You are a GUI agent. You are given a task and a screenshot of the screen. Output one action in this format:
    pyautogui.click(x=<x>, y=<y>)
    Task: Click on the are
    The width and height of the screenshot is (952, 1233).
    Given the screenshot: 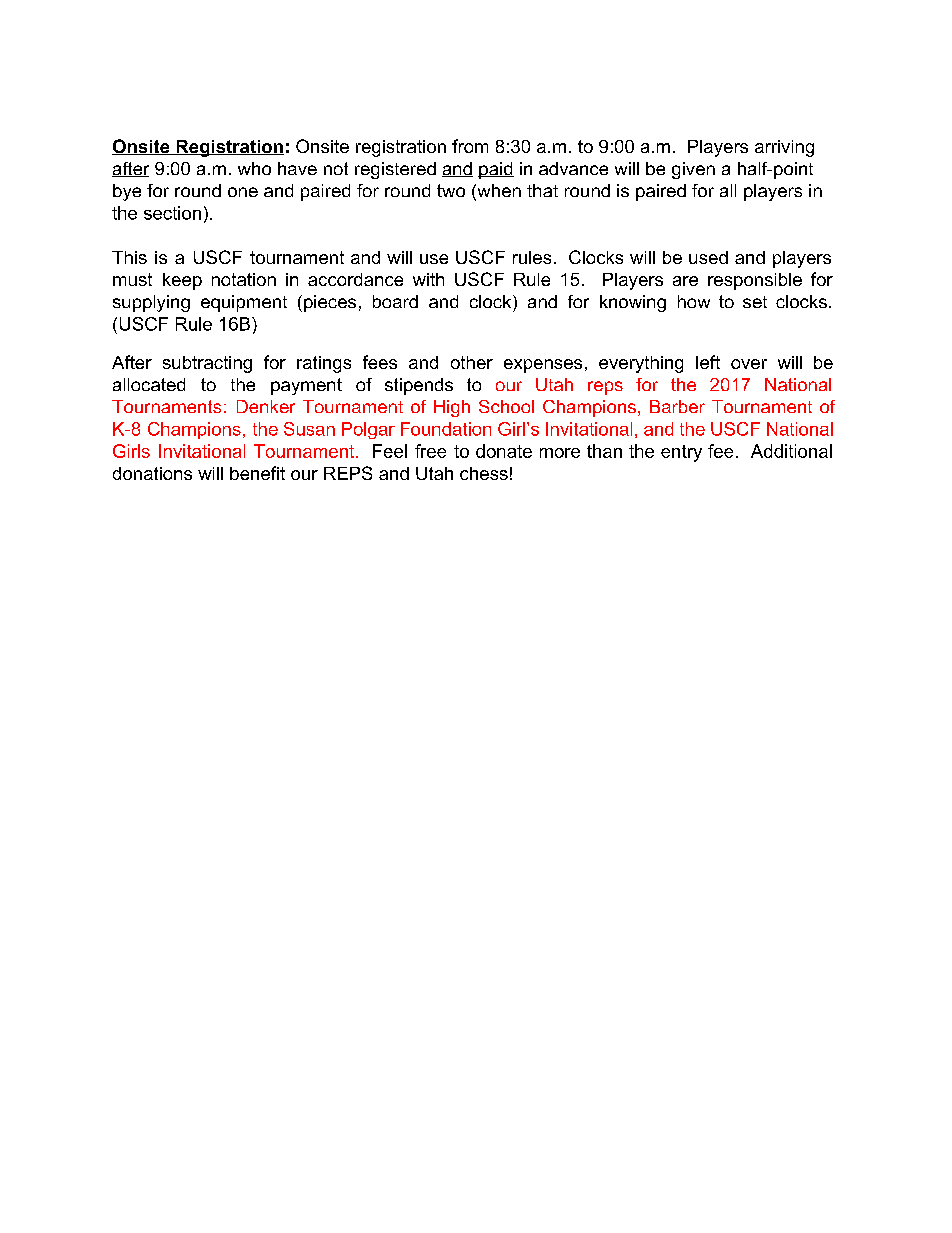 What is the action you would take?
    pyautogui.click(x=685, y=281)
